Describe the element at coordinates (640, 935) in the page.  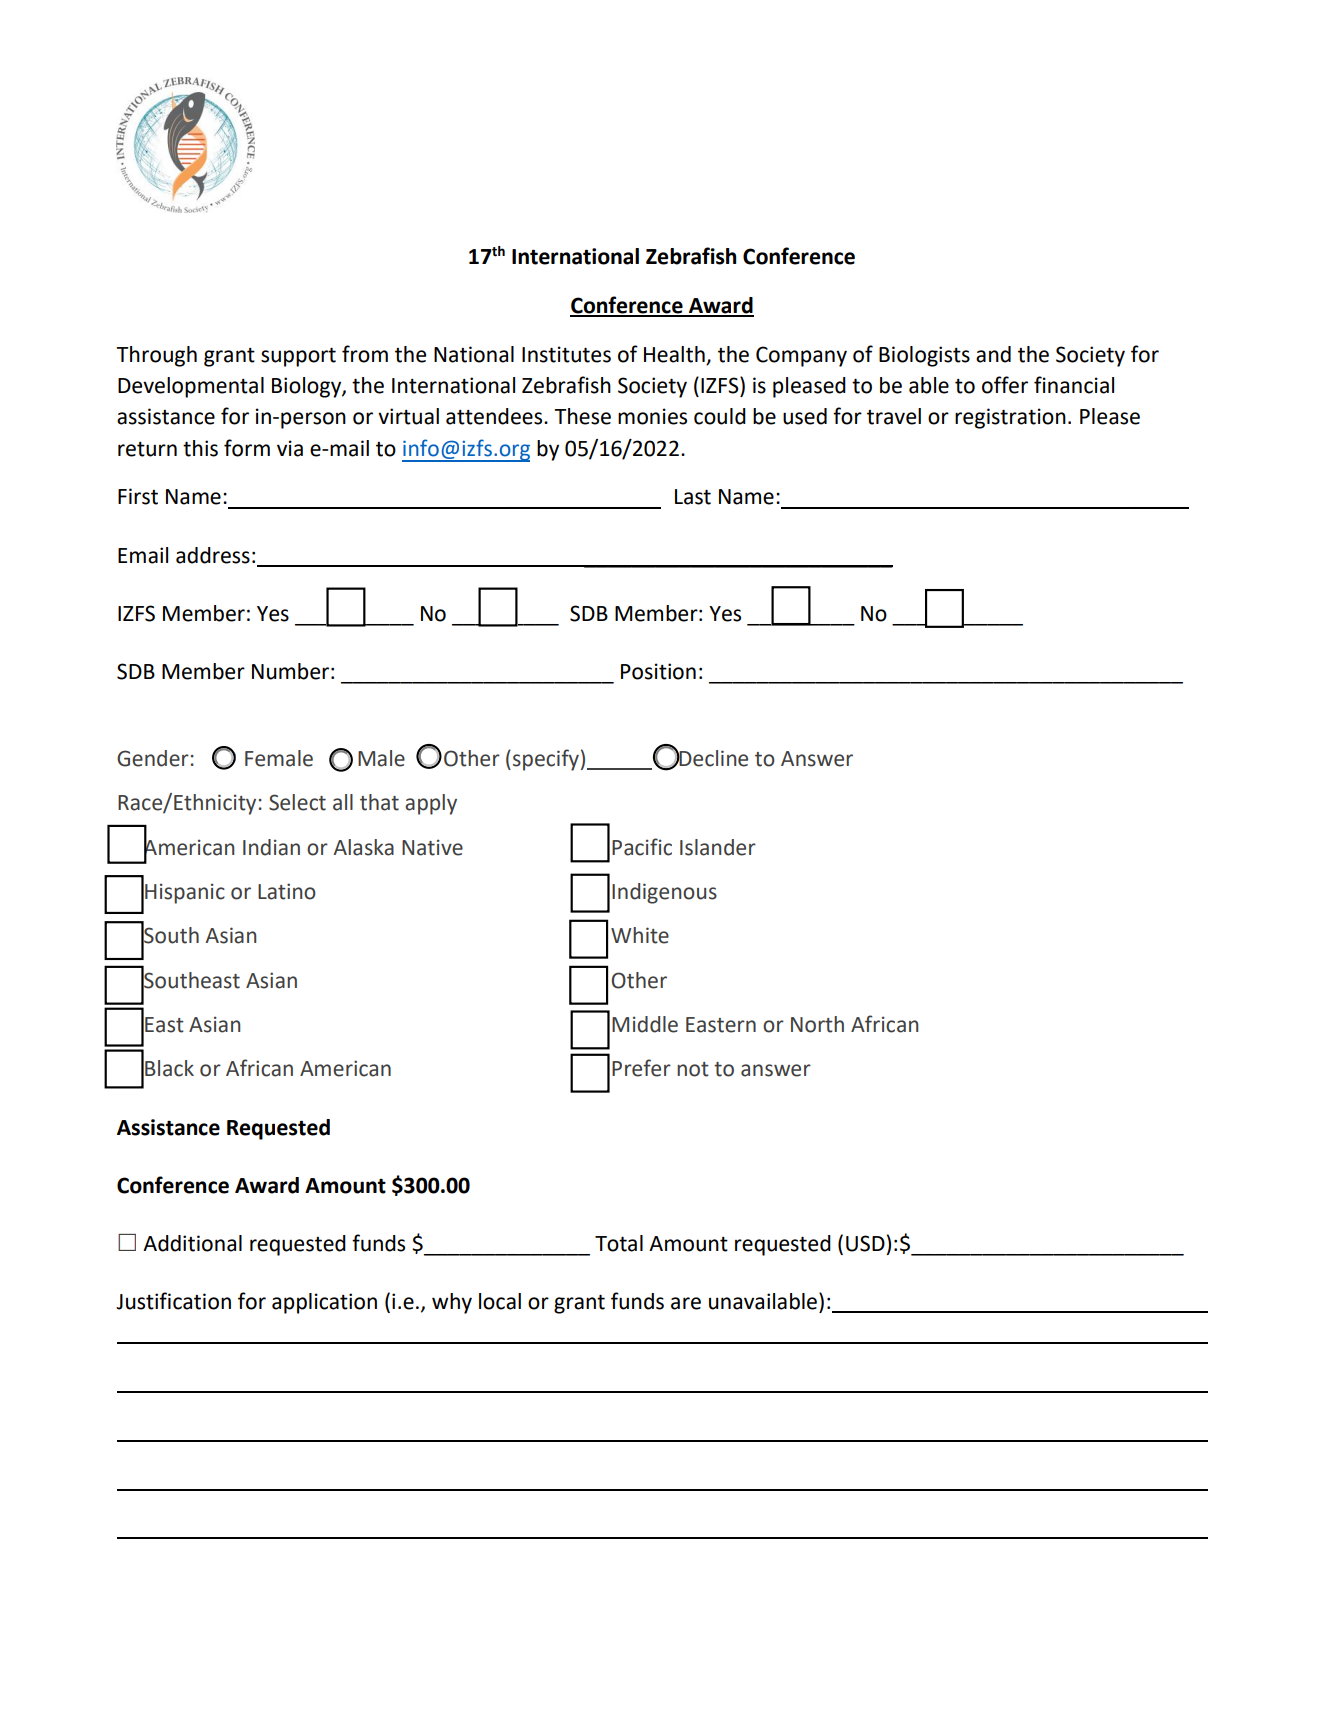
I see `White` at that location.
